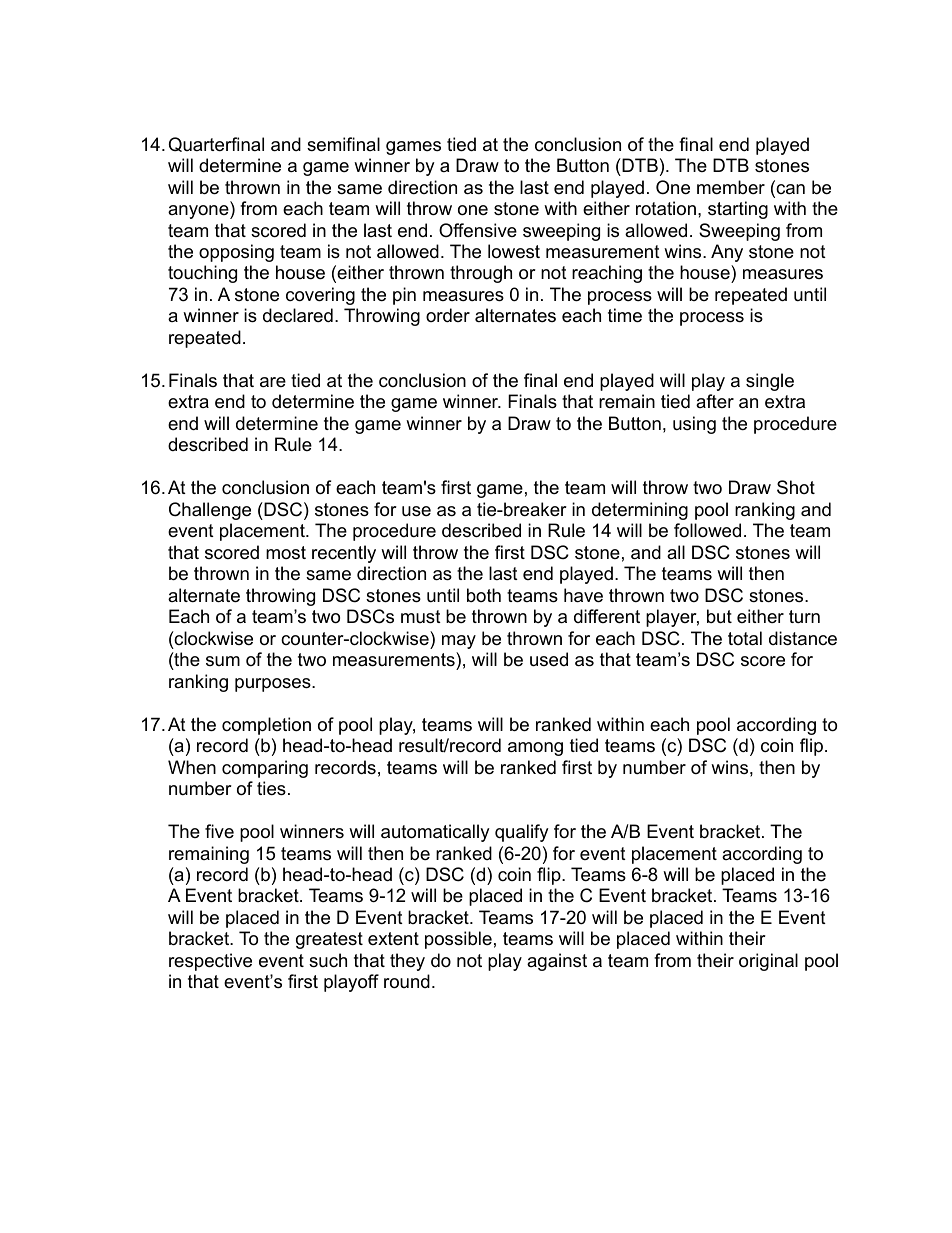 Image resolution: width=952 pixels, height=1233 pixels. I want to click on total, so click(745, 638).
